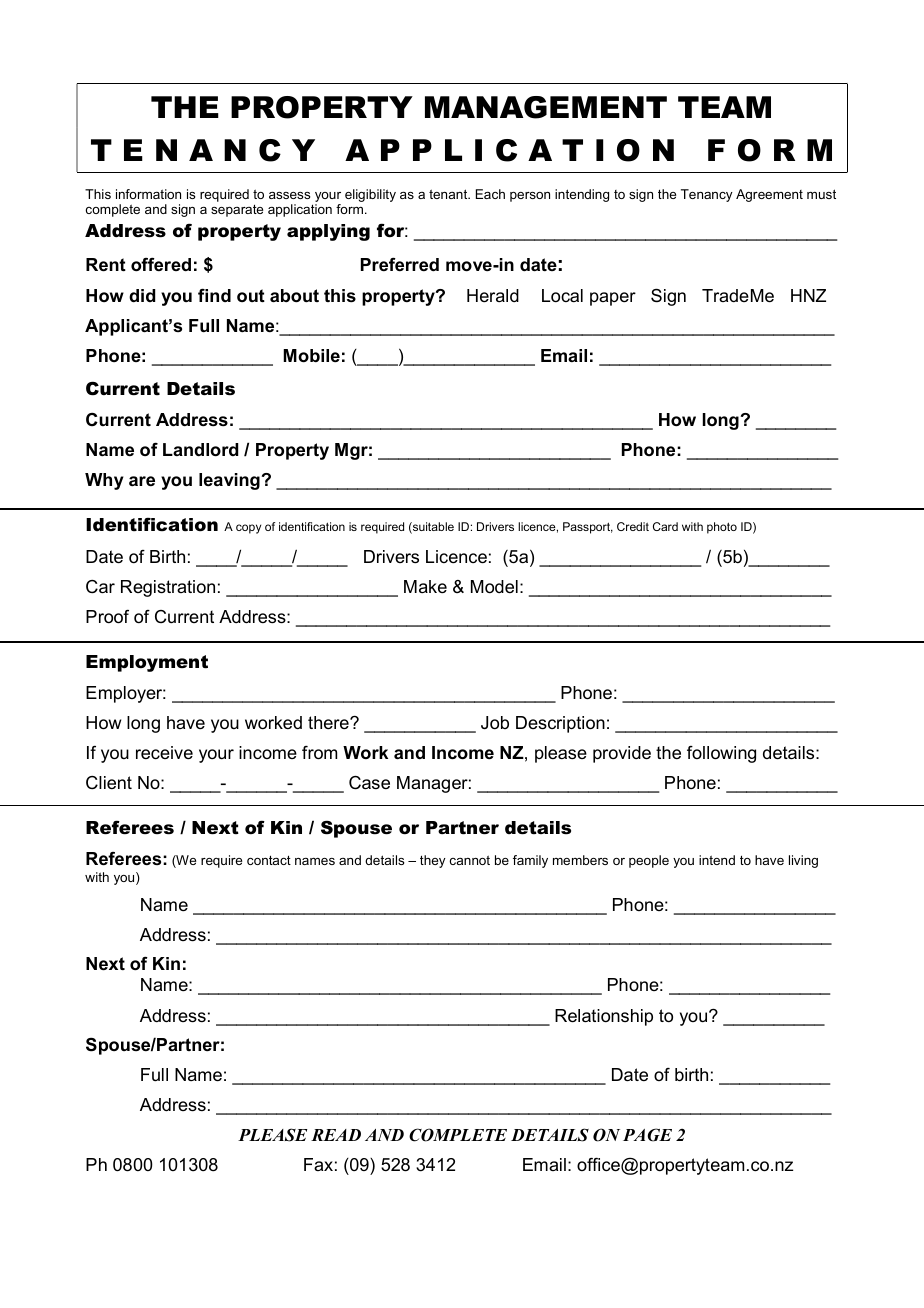 The width and height of the image is (924, 1308). What do you see at coordinates (470, 860) in the image?
I see `cannot` at bounding box center [470, 860].
